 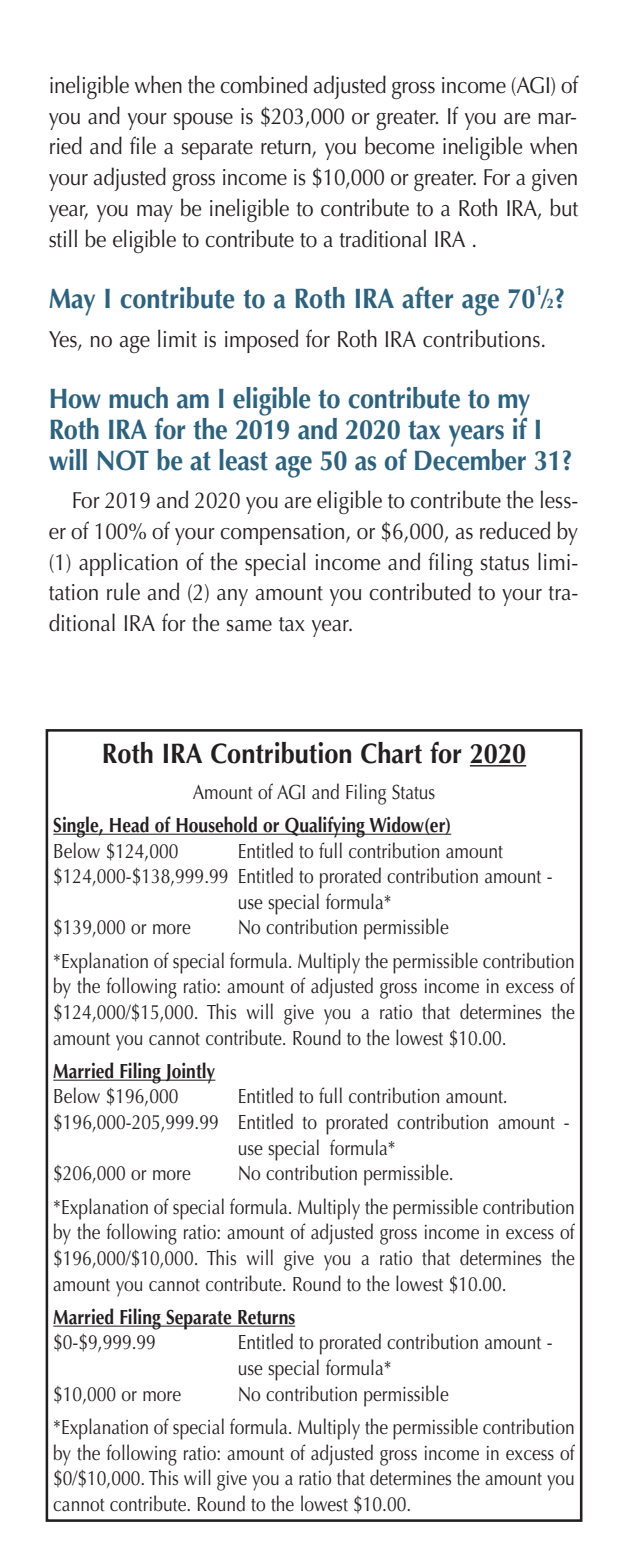 I want to click on become, so click(x=399, y=145).
